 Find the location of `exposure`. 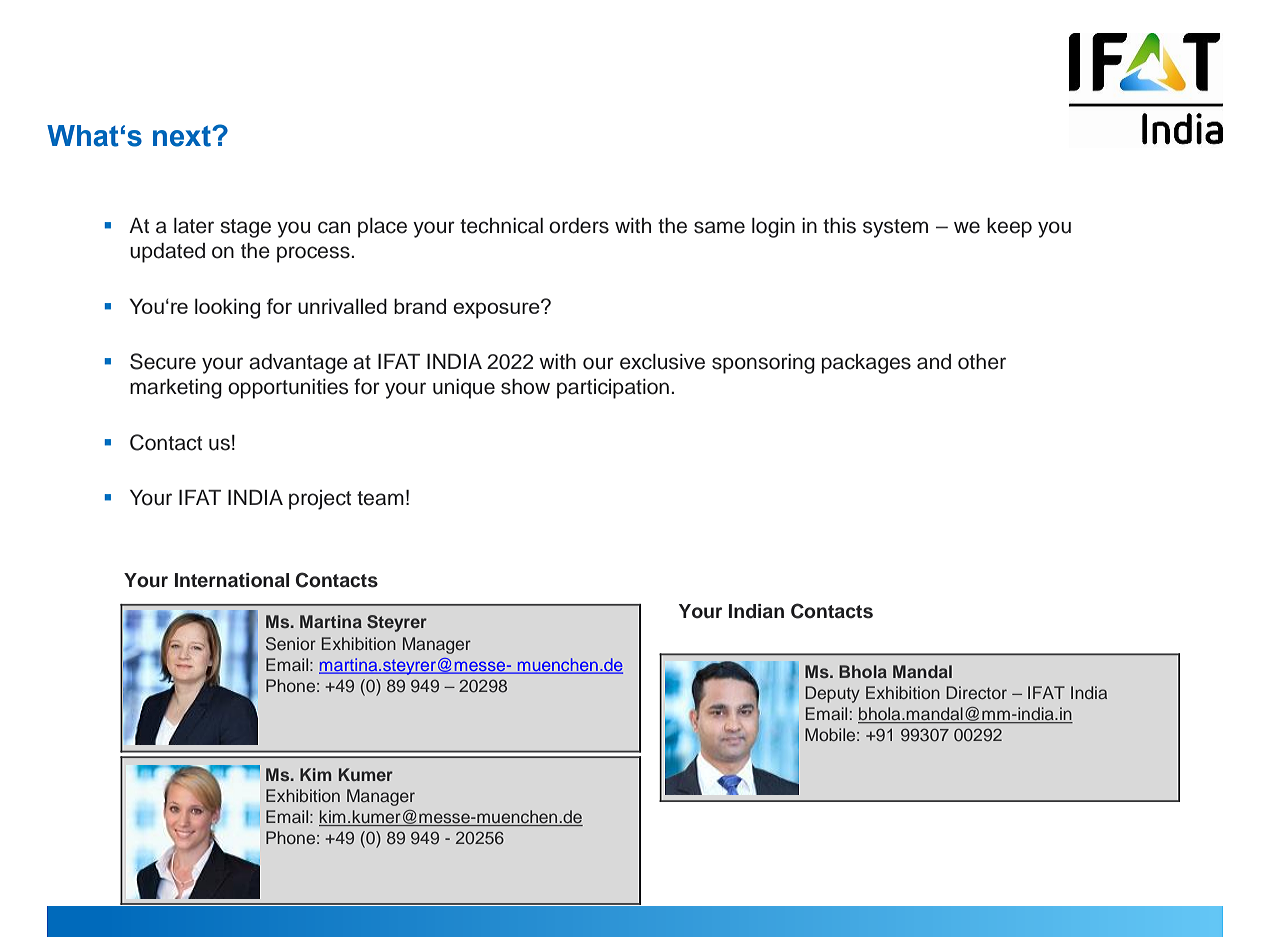

exposure is located at coordinates (497, 309).
